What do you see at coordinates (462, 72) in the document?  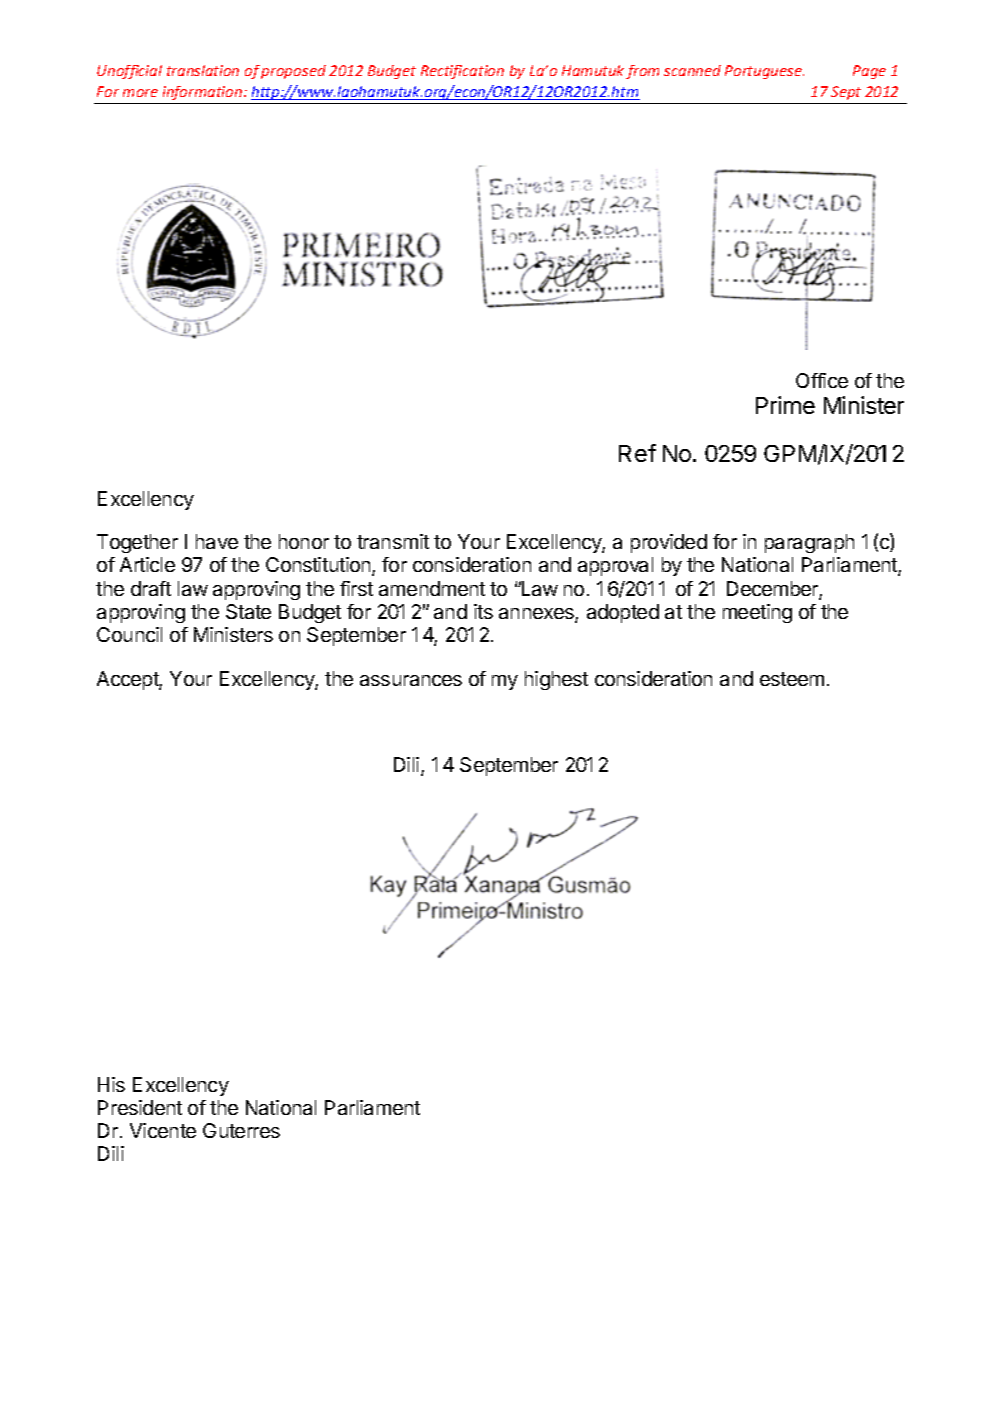 I see `Rectification` at bounding box center [462, 72].
